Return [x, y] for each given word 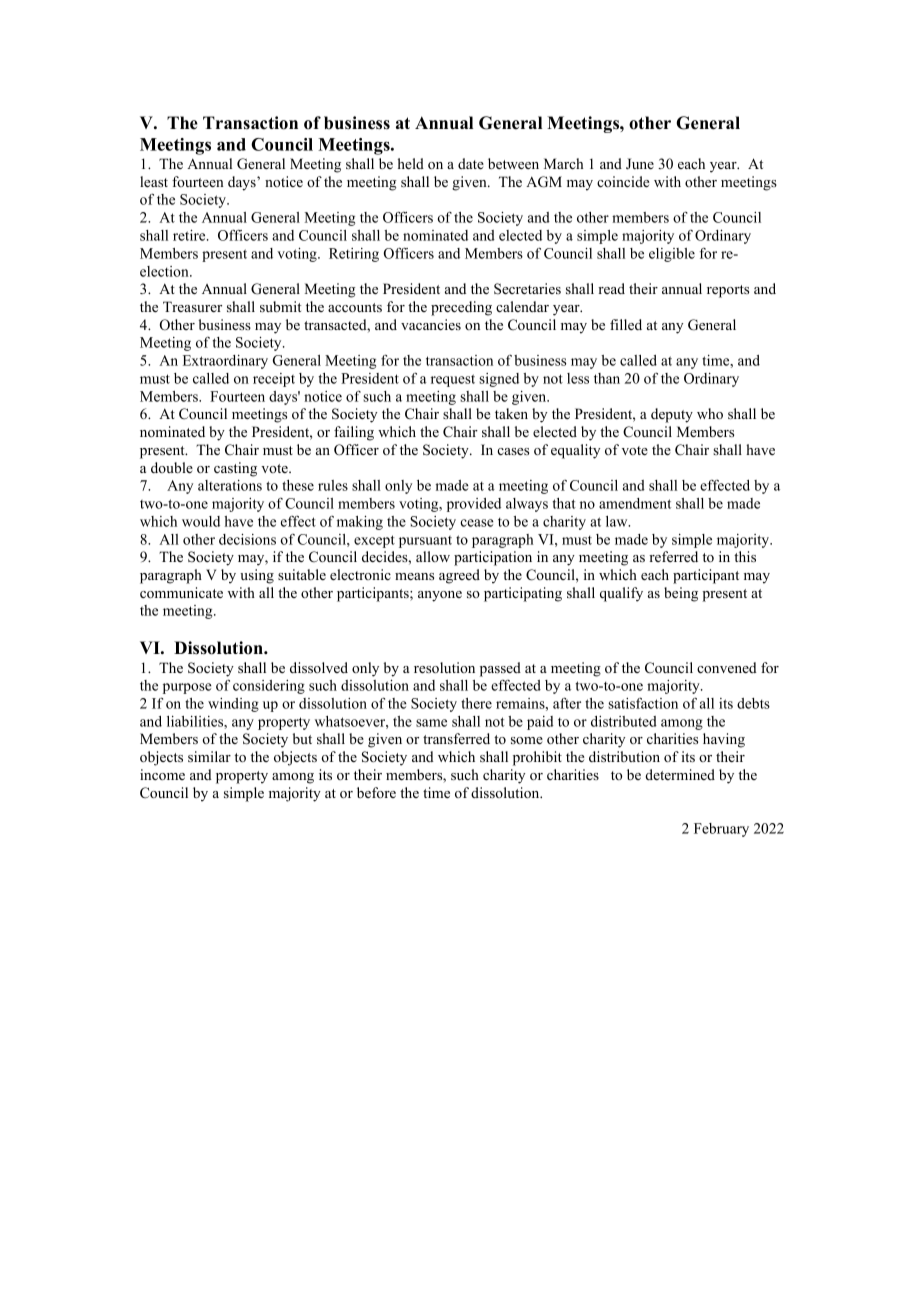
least [154, 181]
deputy [672, 415]
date [471, 163]
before [376, 792]
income [162, 774]
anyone [440, 596]
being [681, 594]
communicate [181, 592]
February [721, 830]
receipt [274, 380]
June [640, 164]
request [453, 380]
